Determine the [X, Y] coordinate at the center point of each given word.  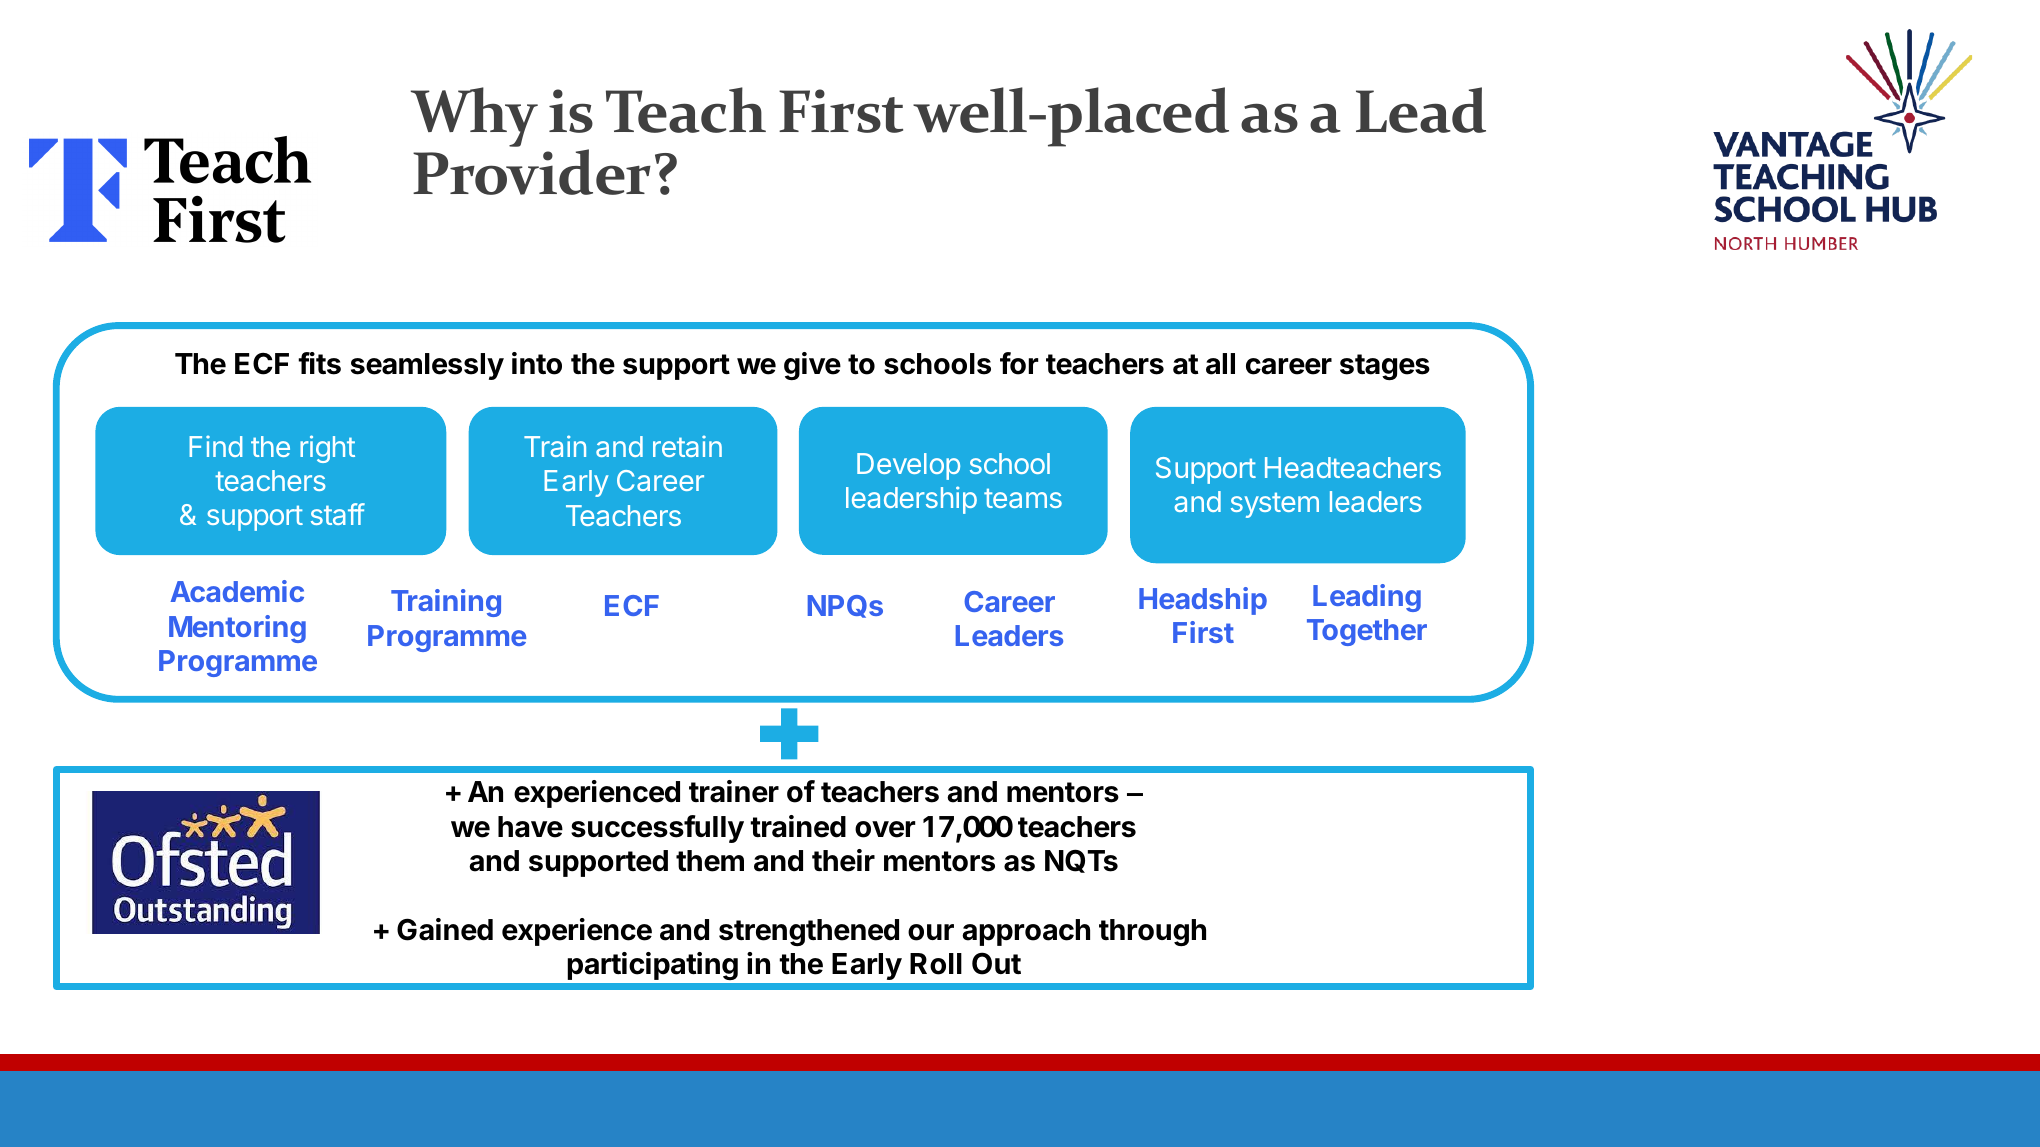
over [885, 829]
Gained [445, 929]
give [812, 366]
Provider [532, 172]
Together [1367, 632]
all [1220, 364]
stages [1385, 367]
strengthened [809, 932]
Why [474, 117]
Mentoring [237, 629]
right [327, 449]
